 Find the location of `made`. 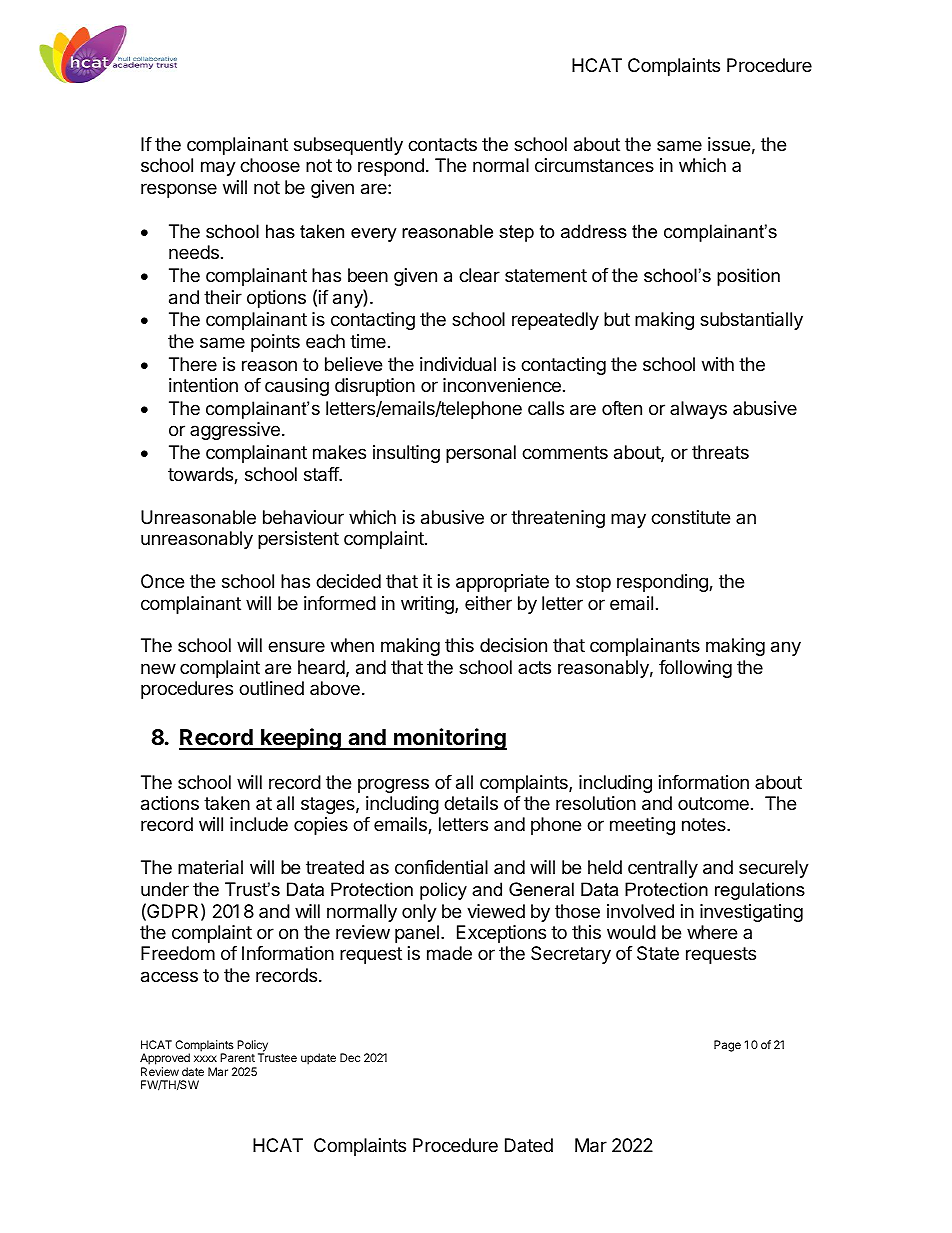

made is located at coordinates (449, 953).
